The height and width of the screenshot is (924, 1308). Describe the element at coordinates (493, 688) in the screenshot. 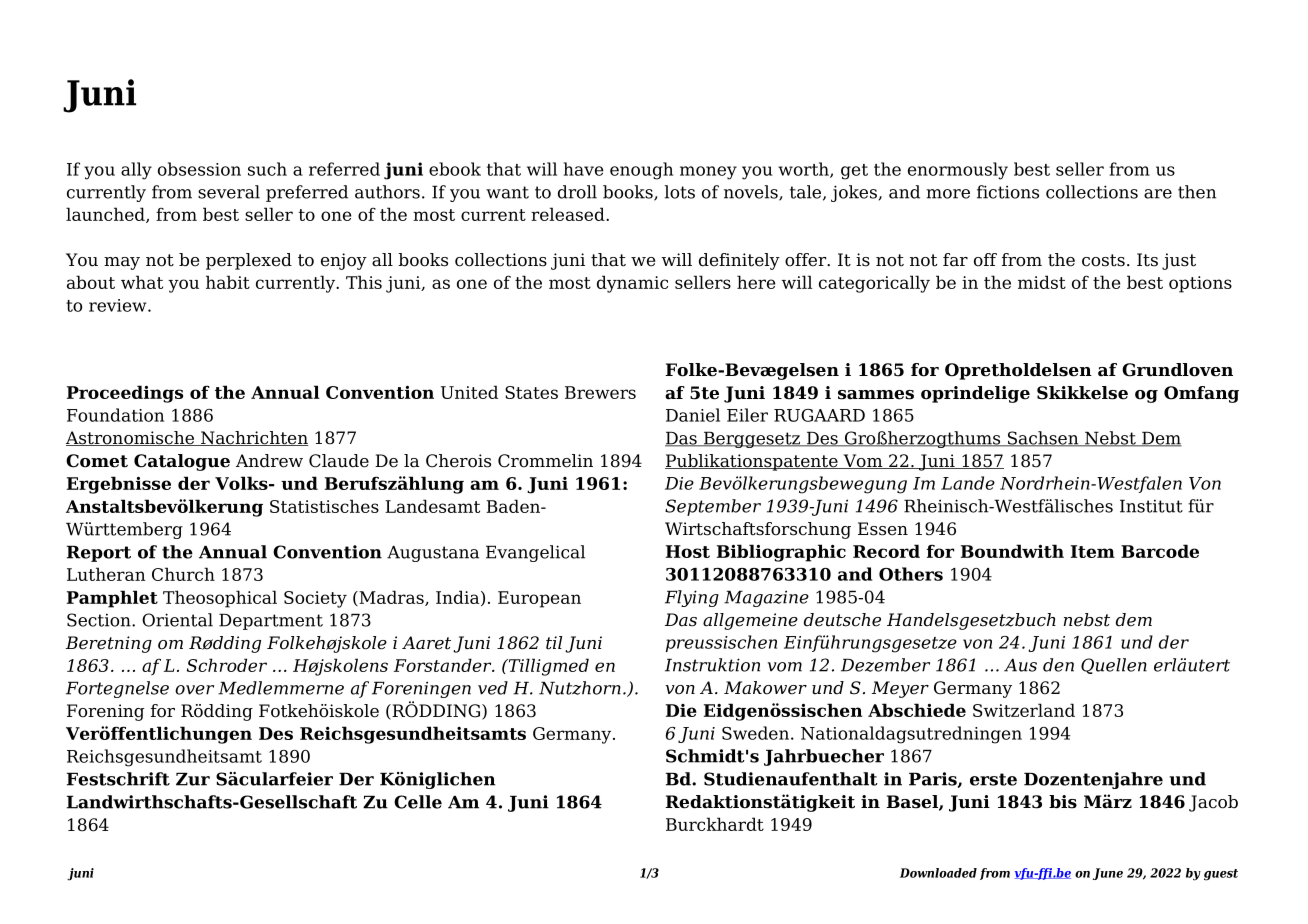

I see `ved` at that location.
